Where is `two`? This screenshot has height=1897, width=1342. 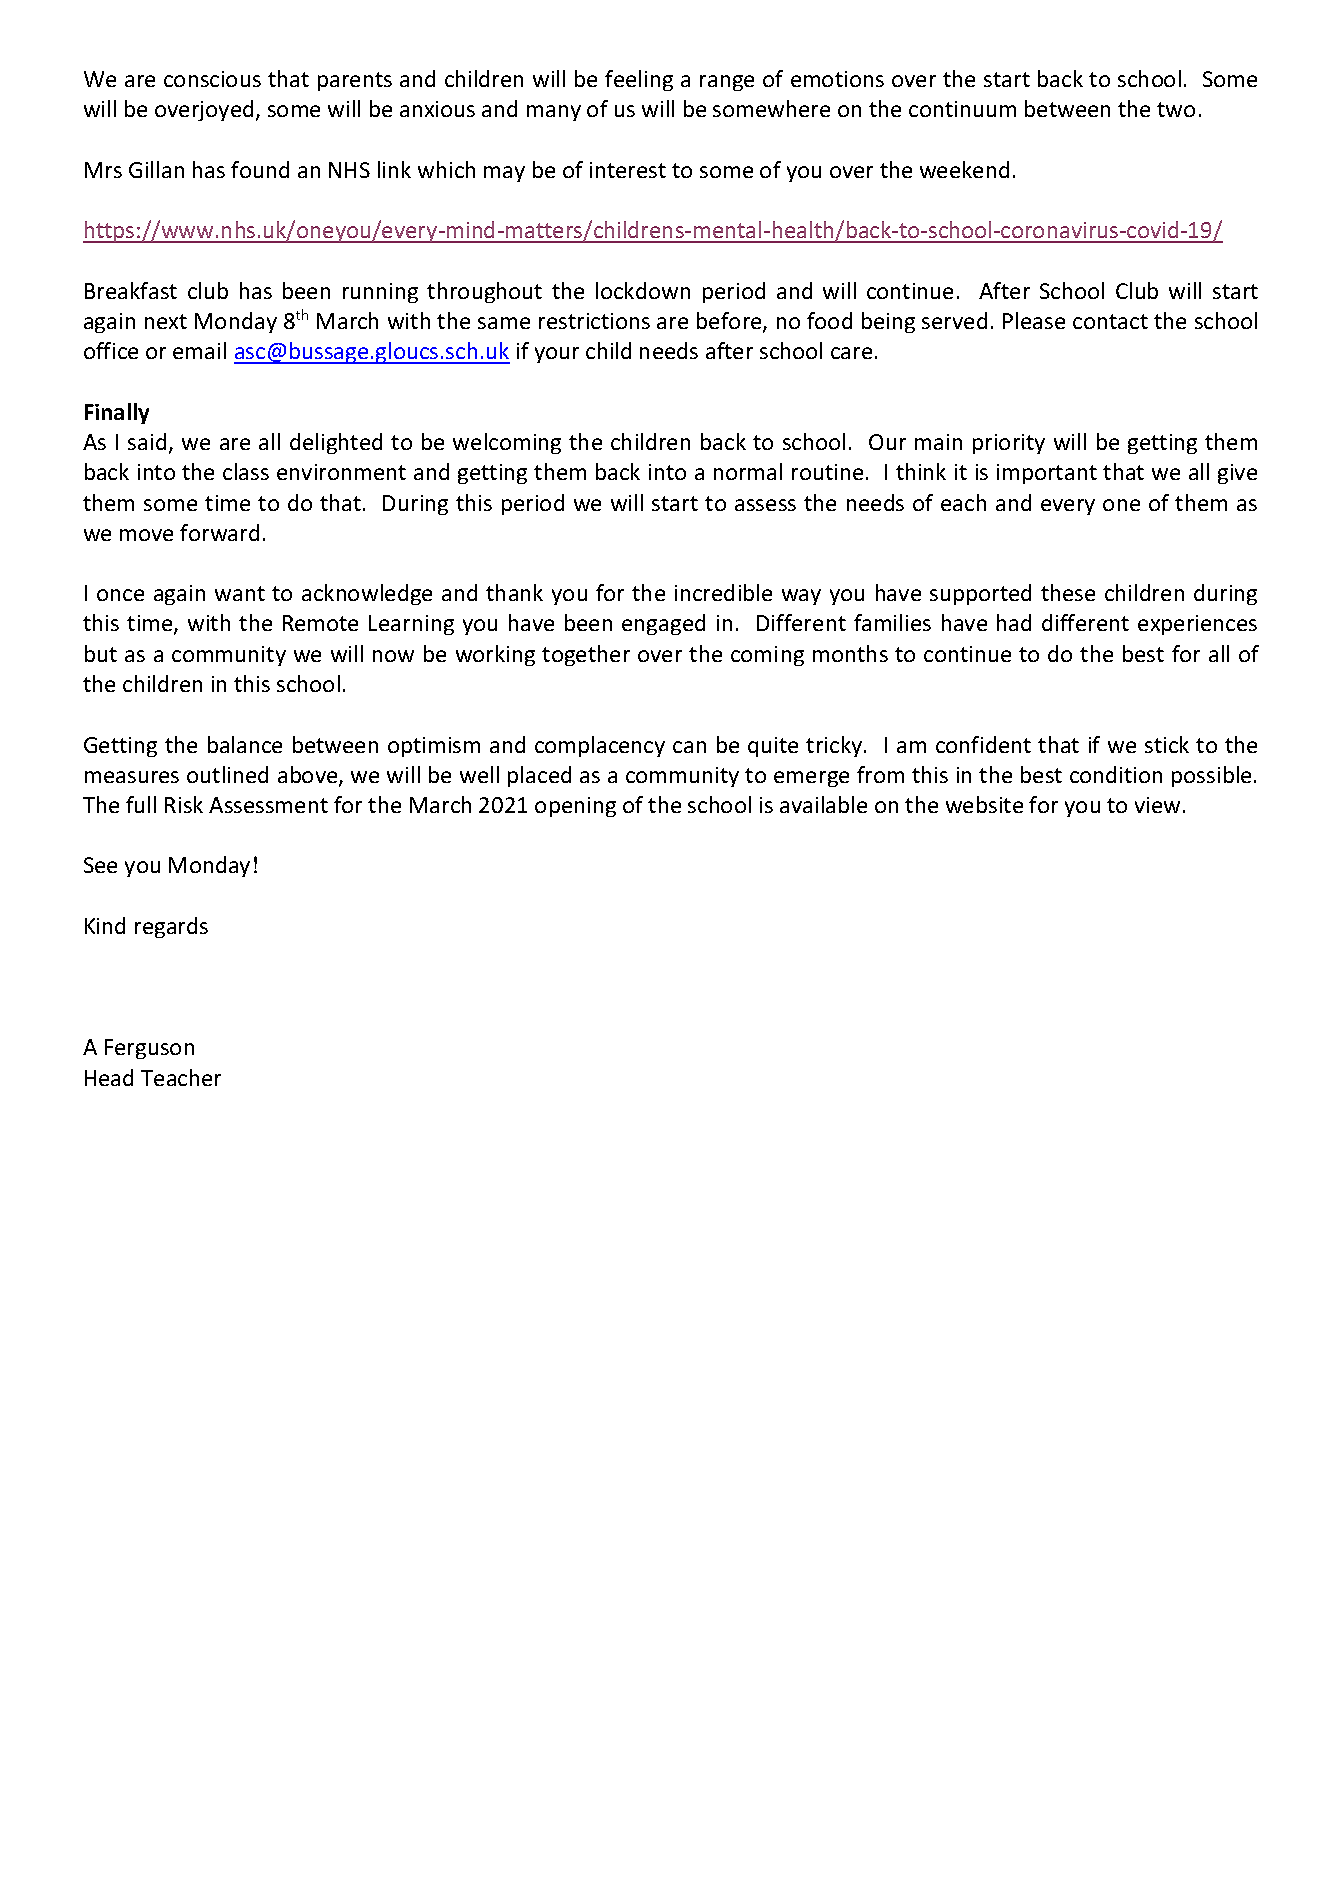
two is located at coordinates (1176, 109).
